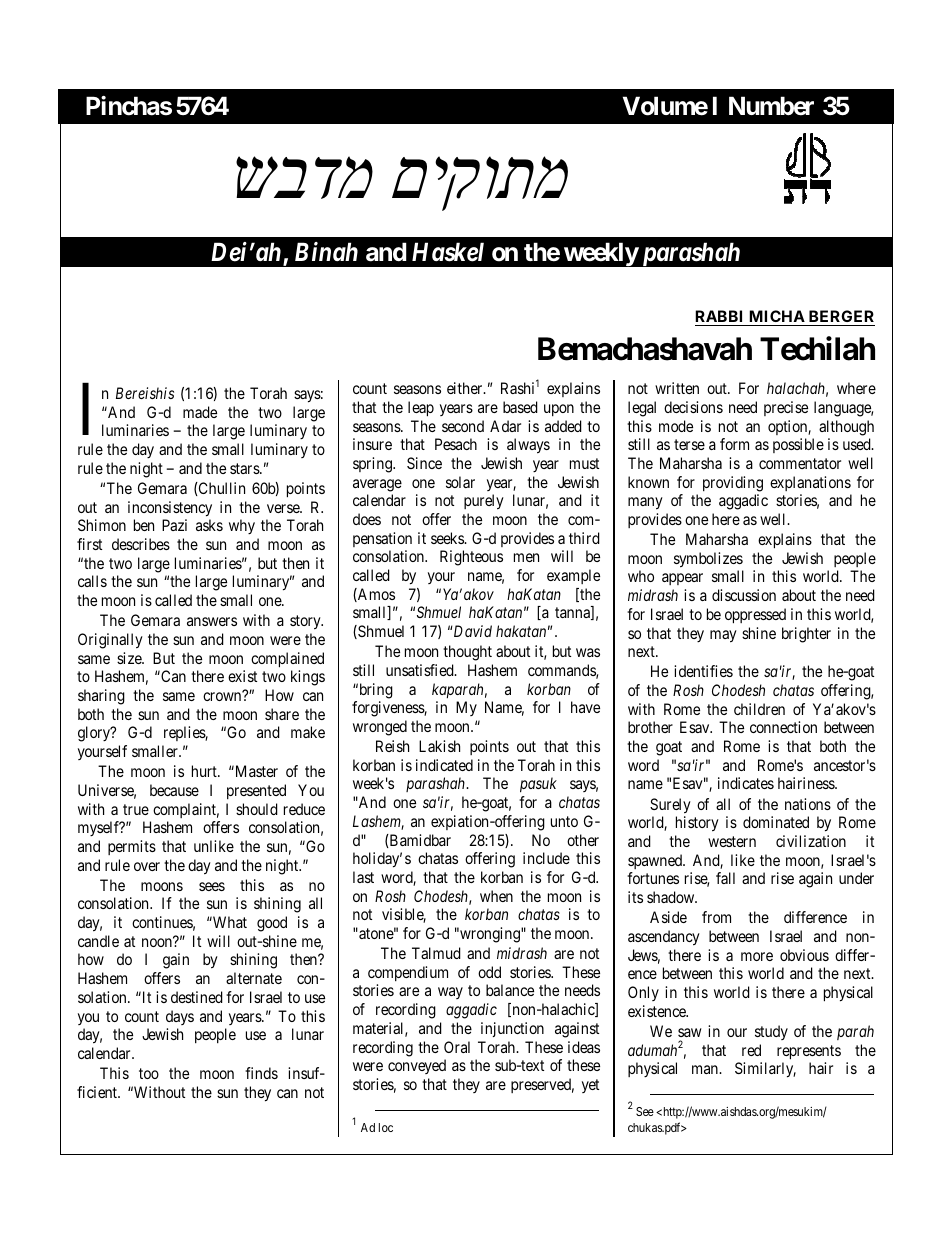  Describe the element at coordinates (777, 318) in the image. I see `MICHA` at that location.
